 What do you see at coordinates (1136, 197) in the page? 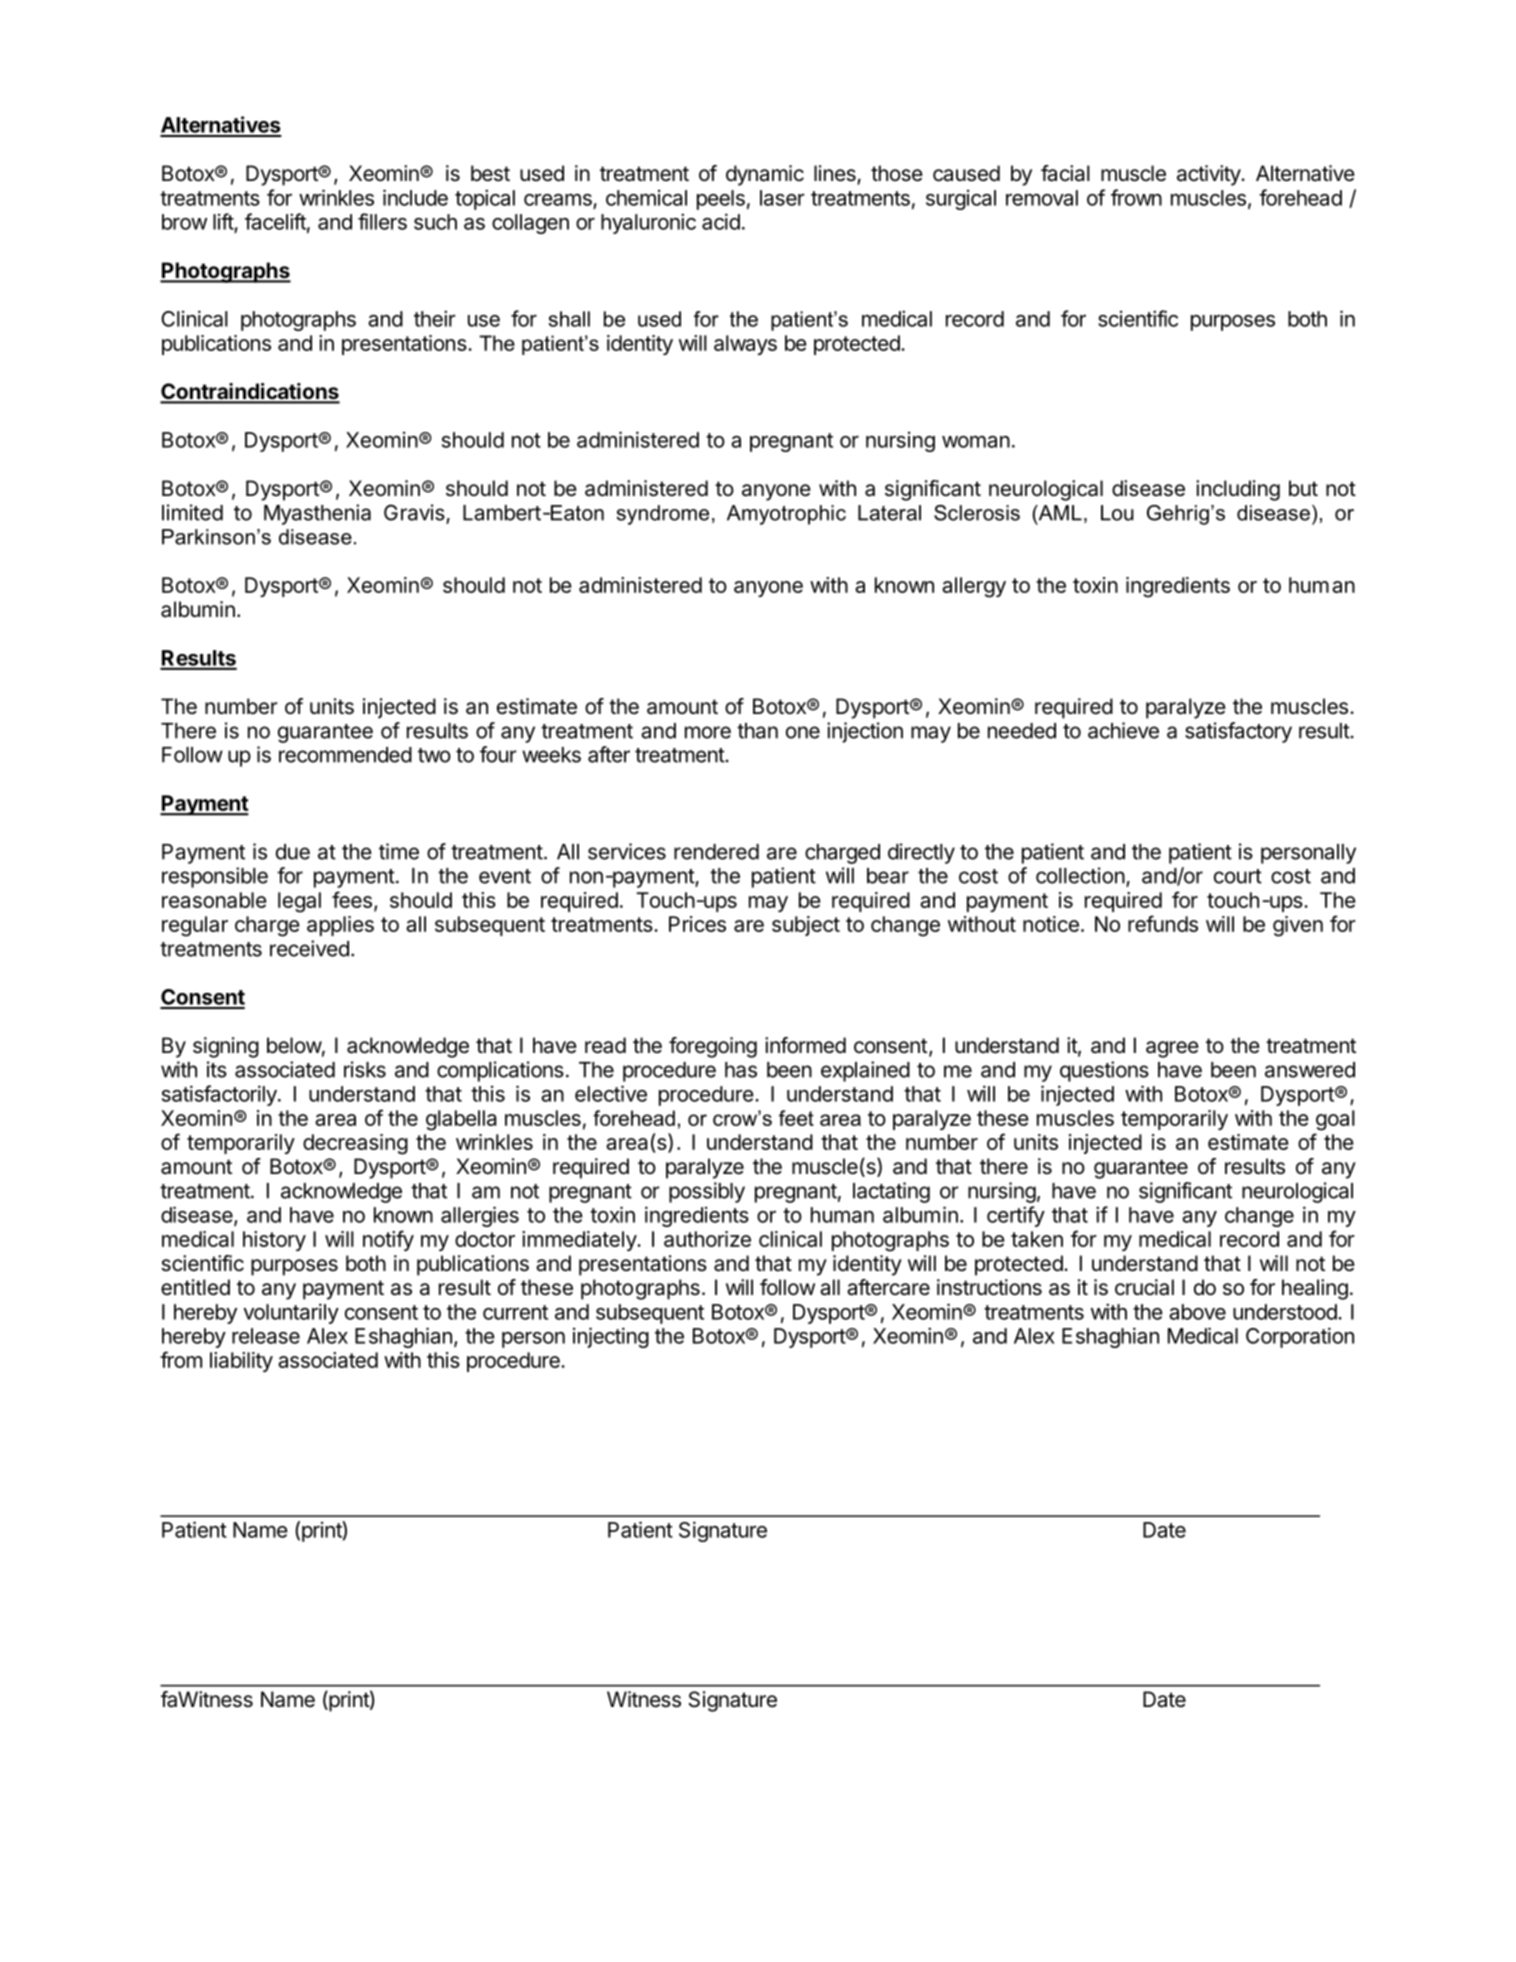
I see `frown` at bounding box center [1136, 197].
